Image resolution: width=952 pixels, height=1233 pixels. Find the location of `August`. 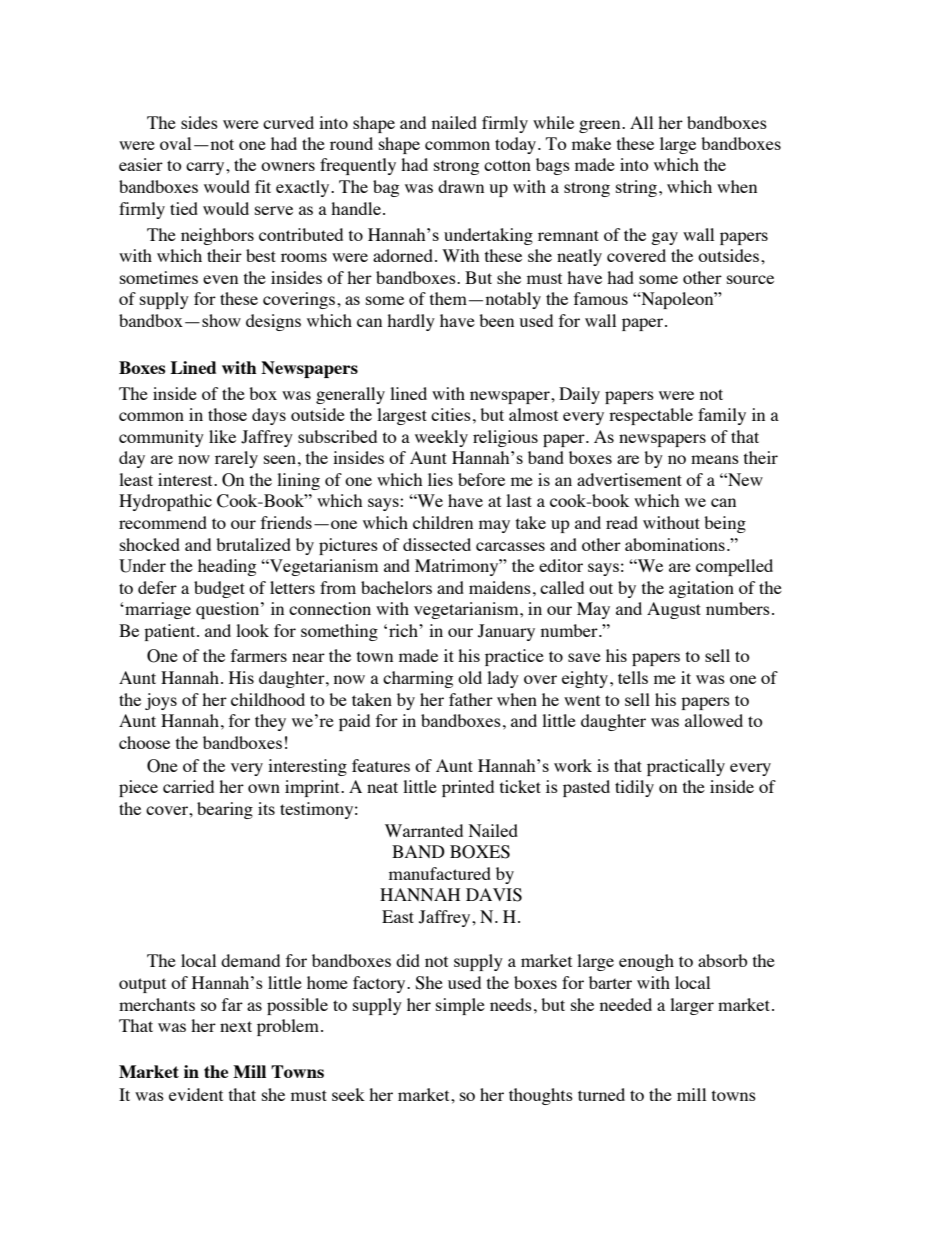

August is located at coordinates (674, 610).
